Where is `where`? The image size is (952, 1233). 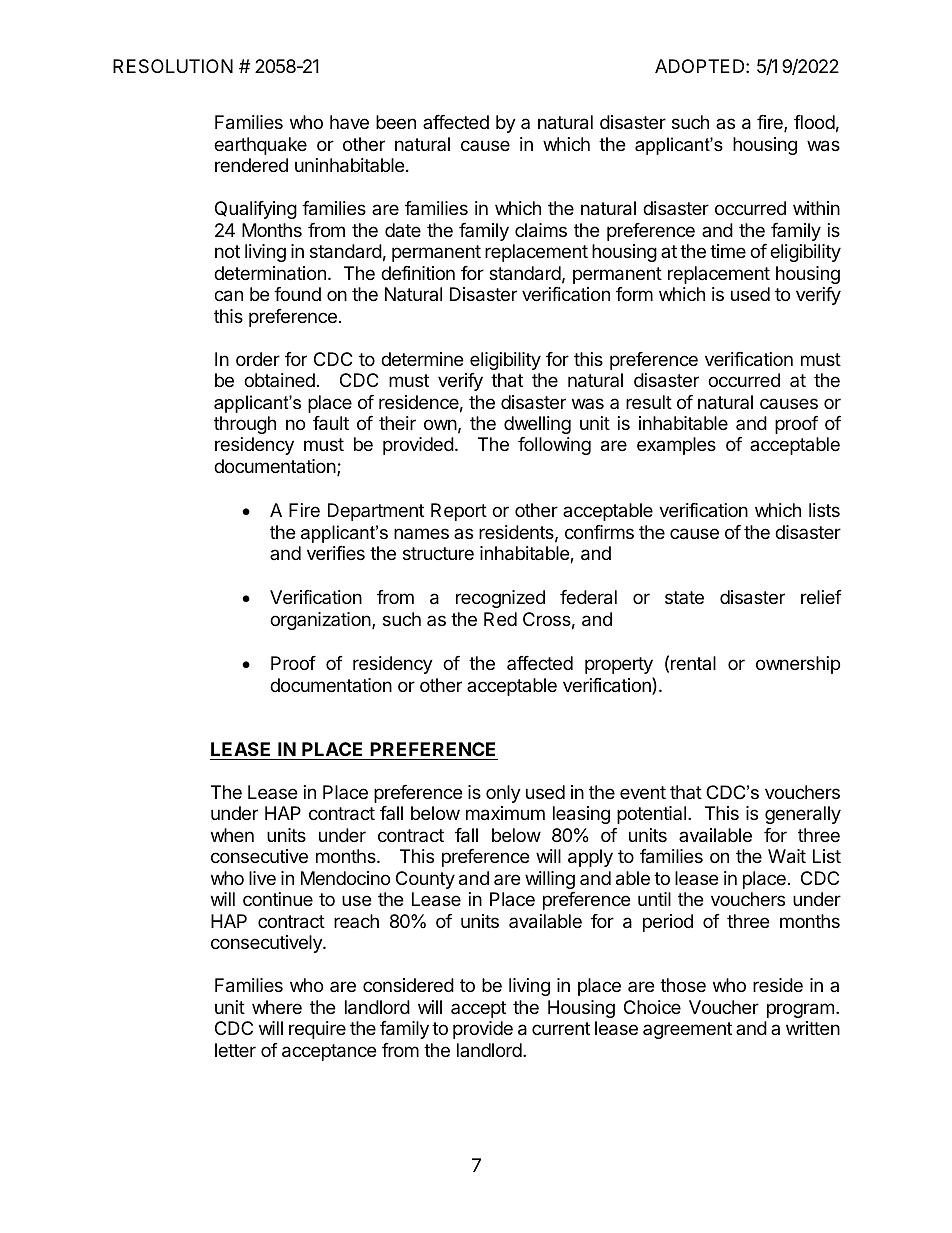 where is located at coordinates (277, 1007).
